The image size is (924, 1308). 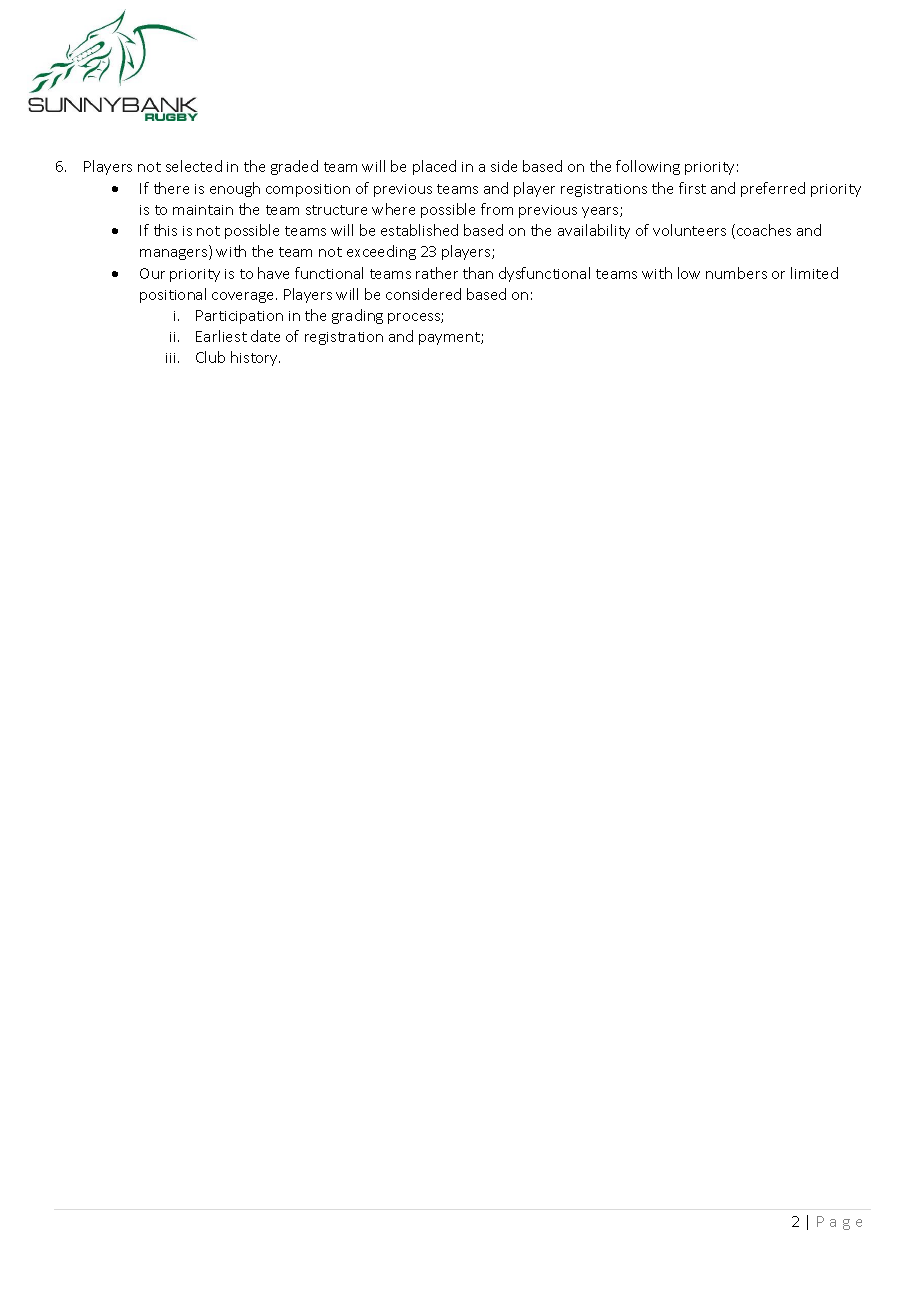 What do you see at coordinates (203, 210) in the screenshot?
I see `maintain` at bounding box center [203, 210].
